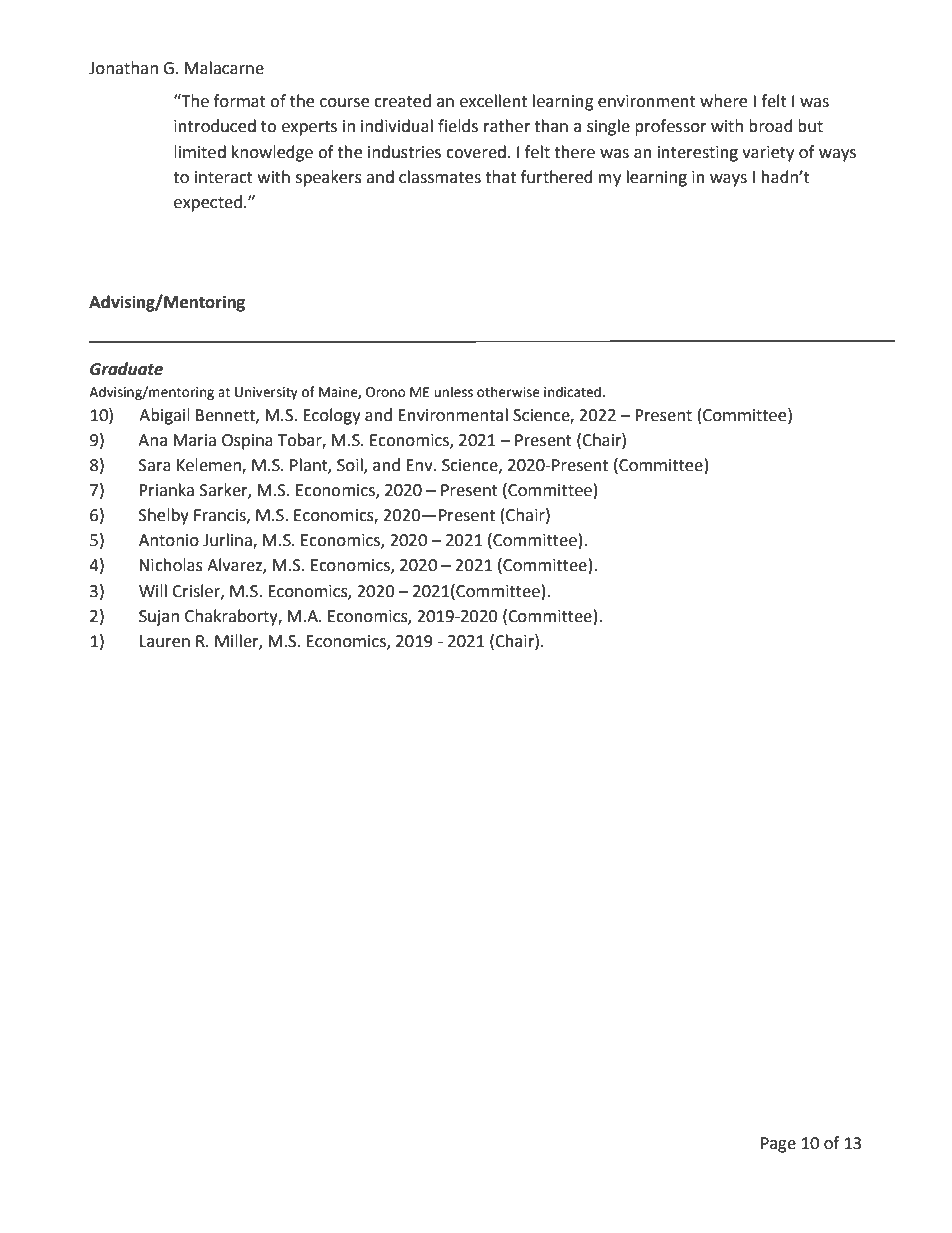 The height and width of the screenshot is (1233, 952). I want to click on Will, so click(153, 590).
